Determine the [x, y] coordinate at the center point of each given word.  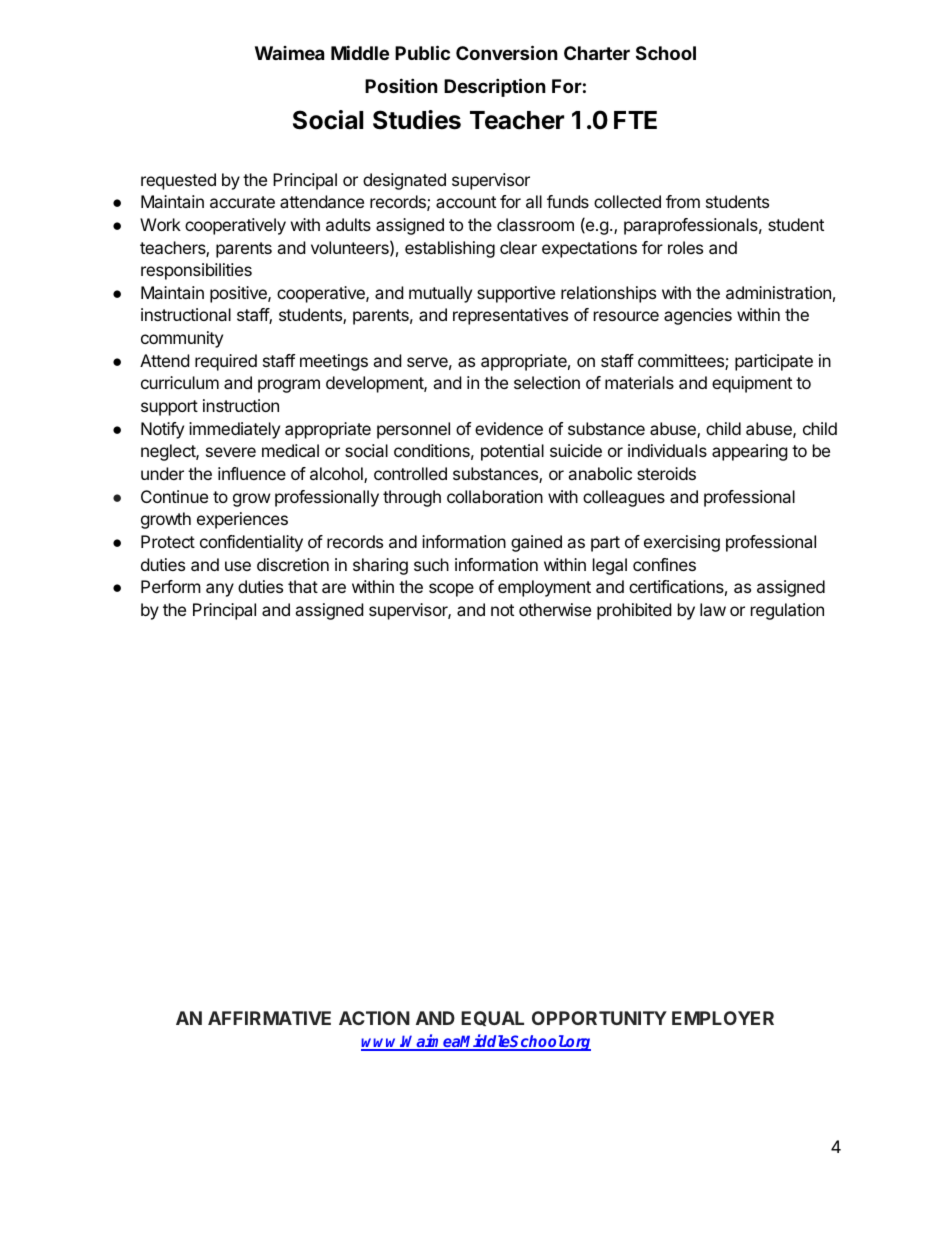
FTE [635, 120]
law [713, 609]
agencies [698, 316]
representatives [510, 316]
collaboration [495, 496]
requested [178, 181]
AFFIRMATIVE [269, 1018]
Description [495, 87]
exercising [682, 543]
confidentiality [251, 543]
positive [239, 294]
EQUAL [492, 1018]
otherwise [555, 609]
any [220, 590]
